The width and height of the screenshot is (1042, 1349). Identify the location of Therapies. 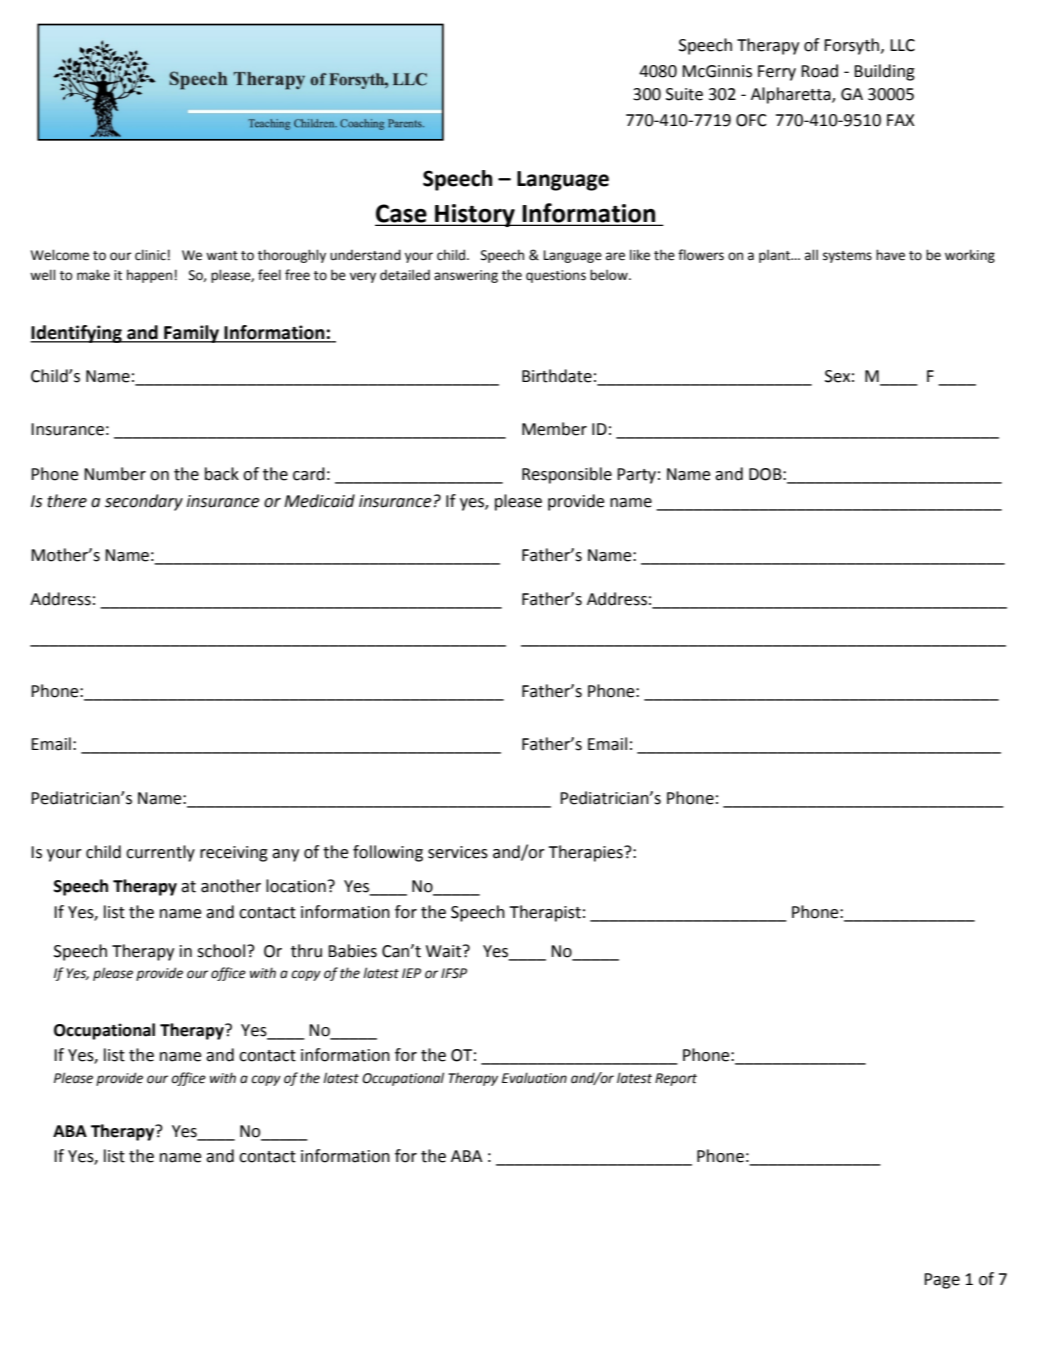
(587, 853).
